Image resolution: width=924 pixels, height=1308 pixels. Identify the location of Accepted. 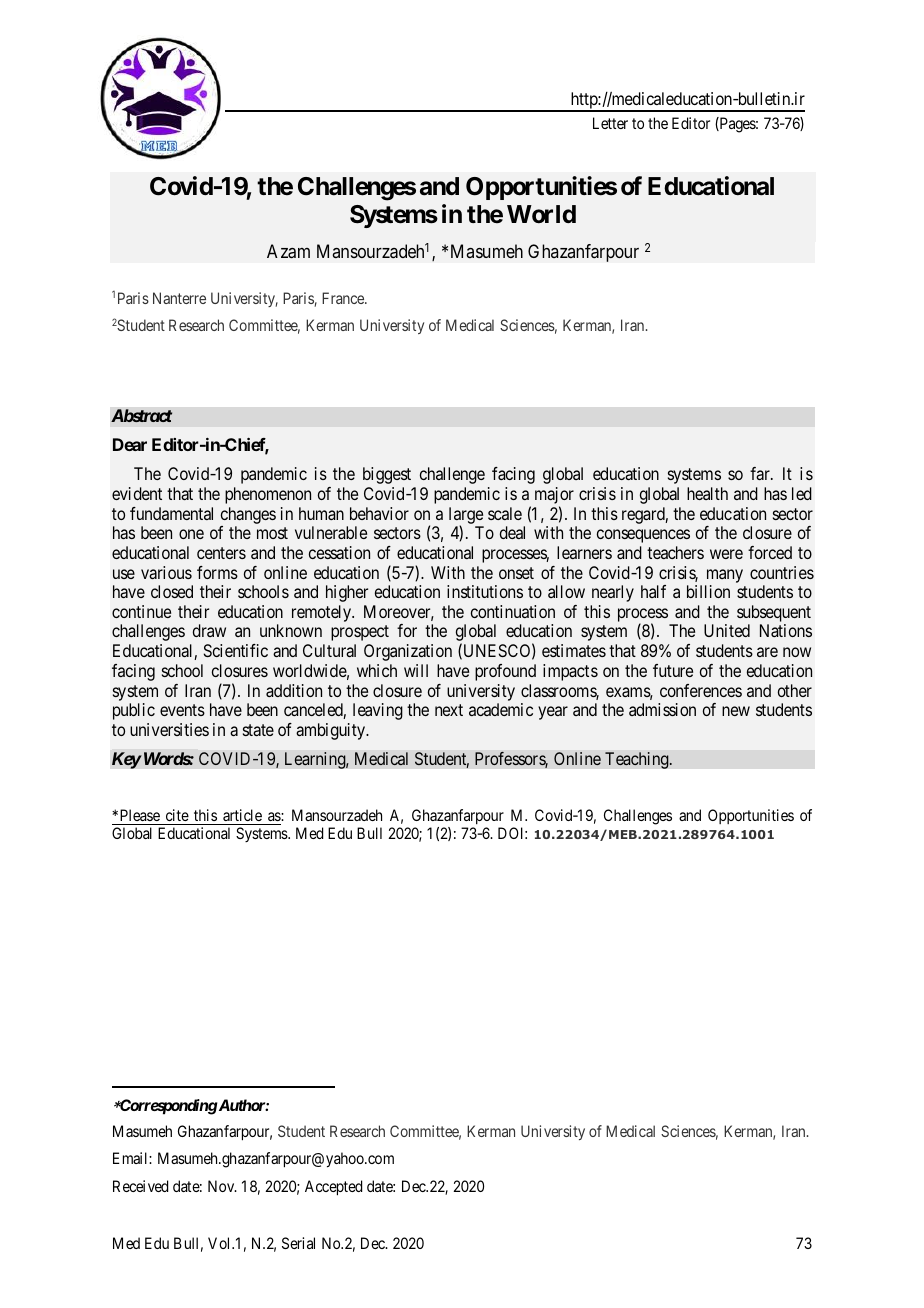
(333, 1188).
